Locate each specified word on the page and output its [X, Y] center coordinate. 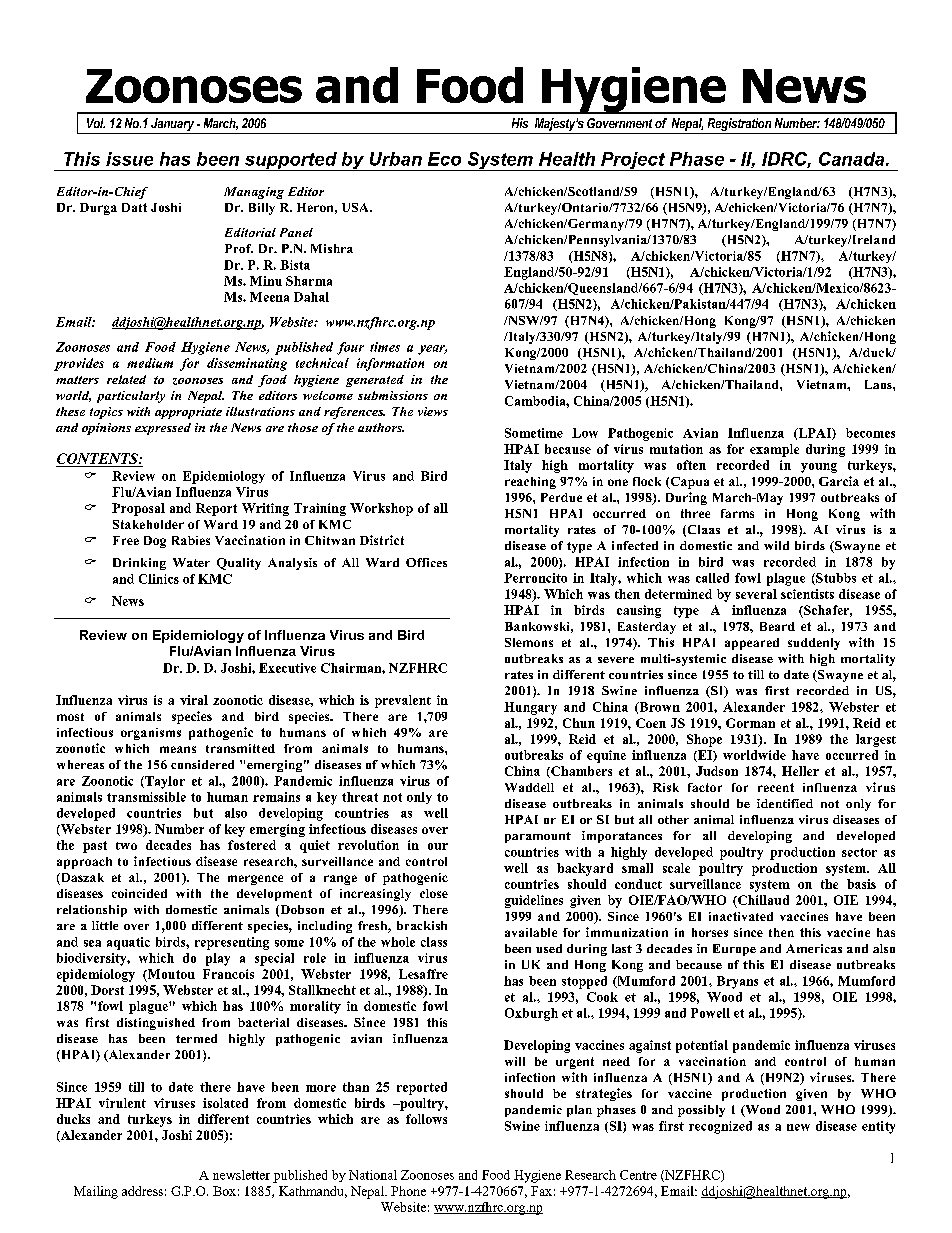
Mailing [96, 1192]
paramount [538, 837]
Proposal [138, 509]
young [819, 468]
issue [129, 159]
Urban [396, 159]
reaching [530, 483]
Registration [739, 126]
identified [785, 803]
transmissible [146, 797]
